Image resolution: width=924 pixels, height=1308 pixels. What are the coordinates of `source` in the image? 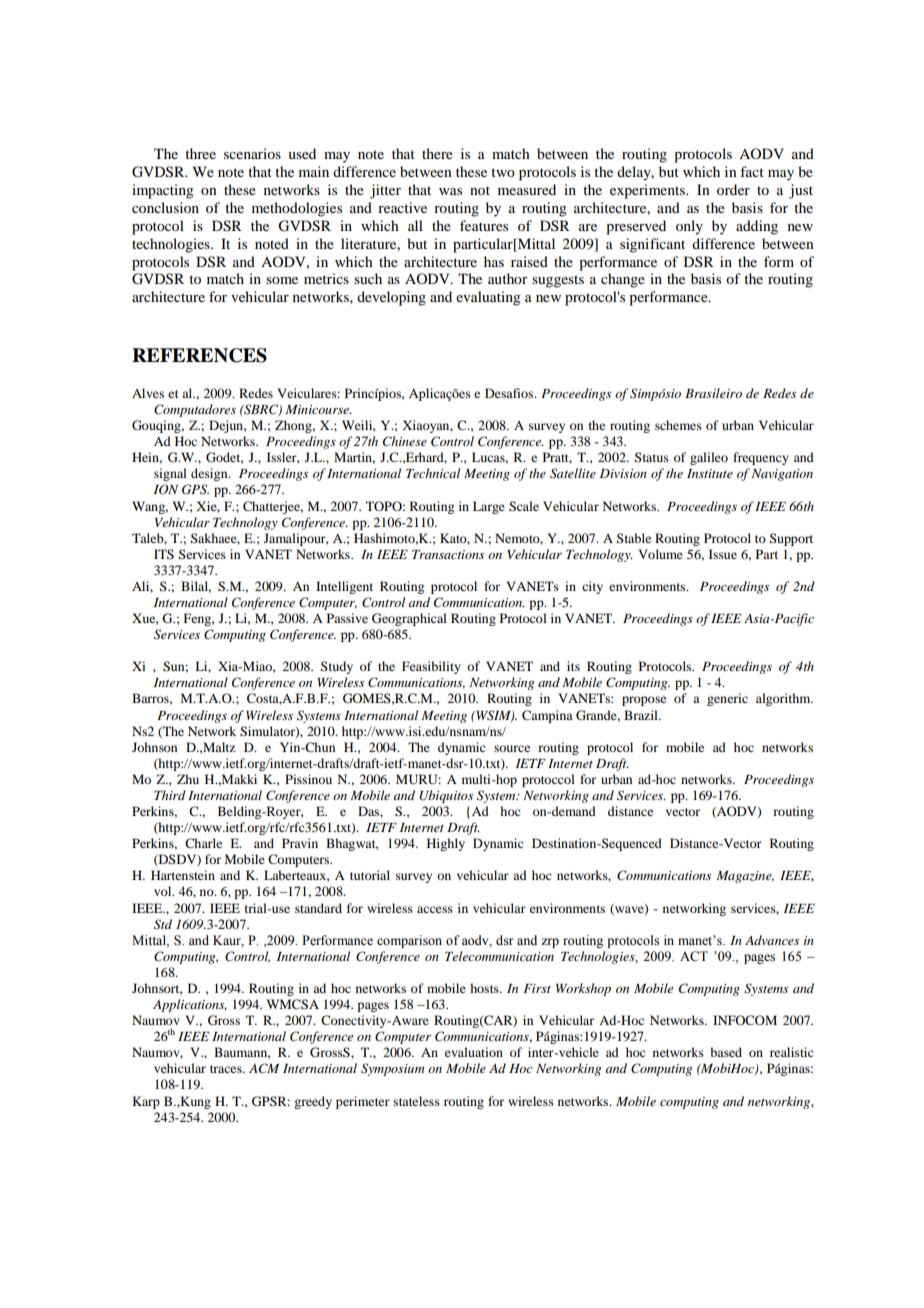 It's located at (512, 748).
